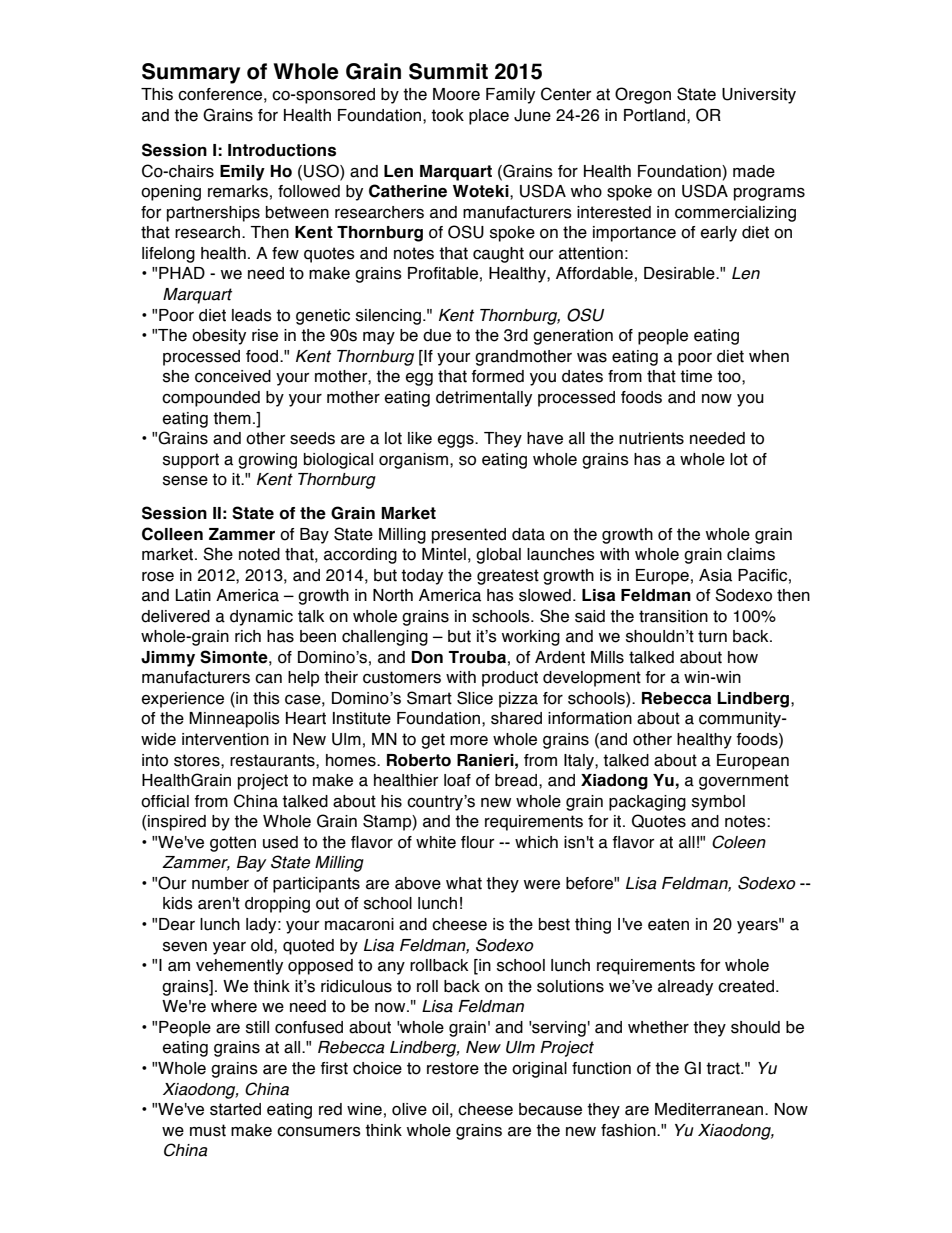  Describe the element at coordinates (651, 438) in the document. I see `nutrients` at that location.
